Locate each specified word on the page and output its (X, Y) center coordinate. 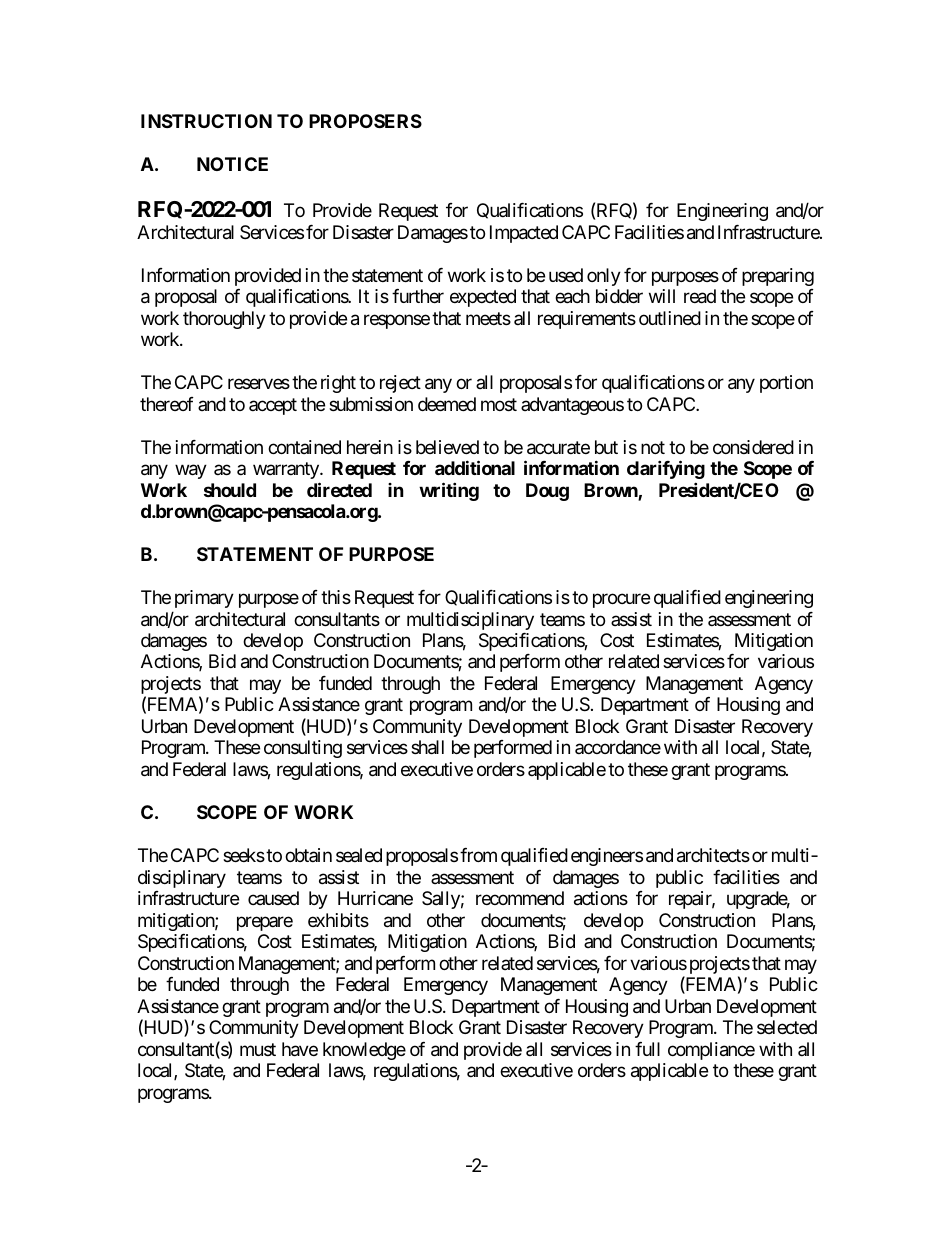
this (336, 597)
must (258, 1049)
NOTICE (232, 164)
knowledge (364, 1051)
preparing (778, 277)
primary (204, 599)
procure (621, 600)
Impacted (524, 234)
